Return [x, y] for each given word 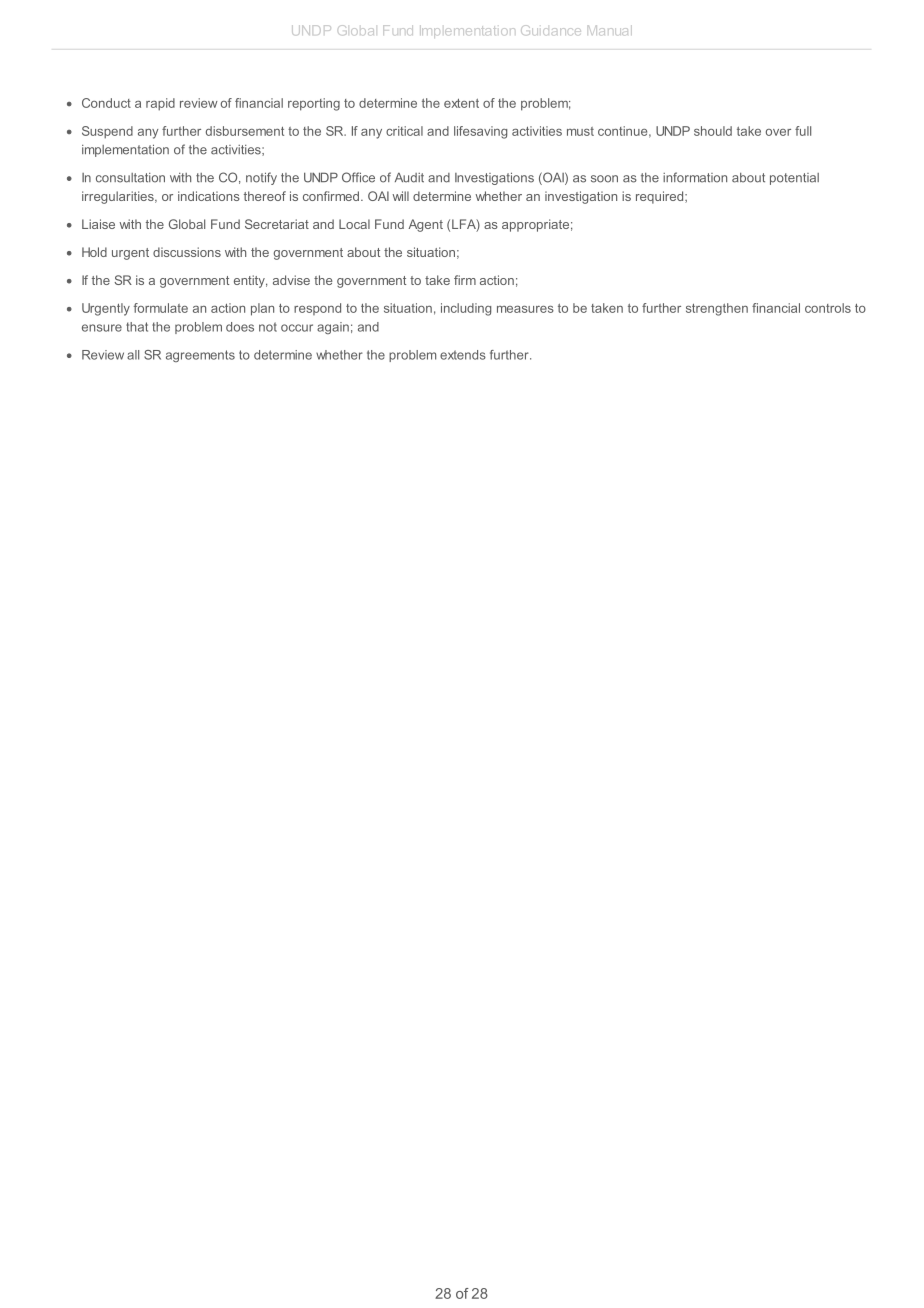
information [695, 177]
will [400, 196]
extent [461, 103]
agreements [200, 356]
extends [463, 355]
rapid [160, 104]
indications [209, 196]
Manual [610, 30]
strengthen [717, 309]
